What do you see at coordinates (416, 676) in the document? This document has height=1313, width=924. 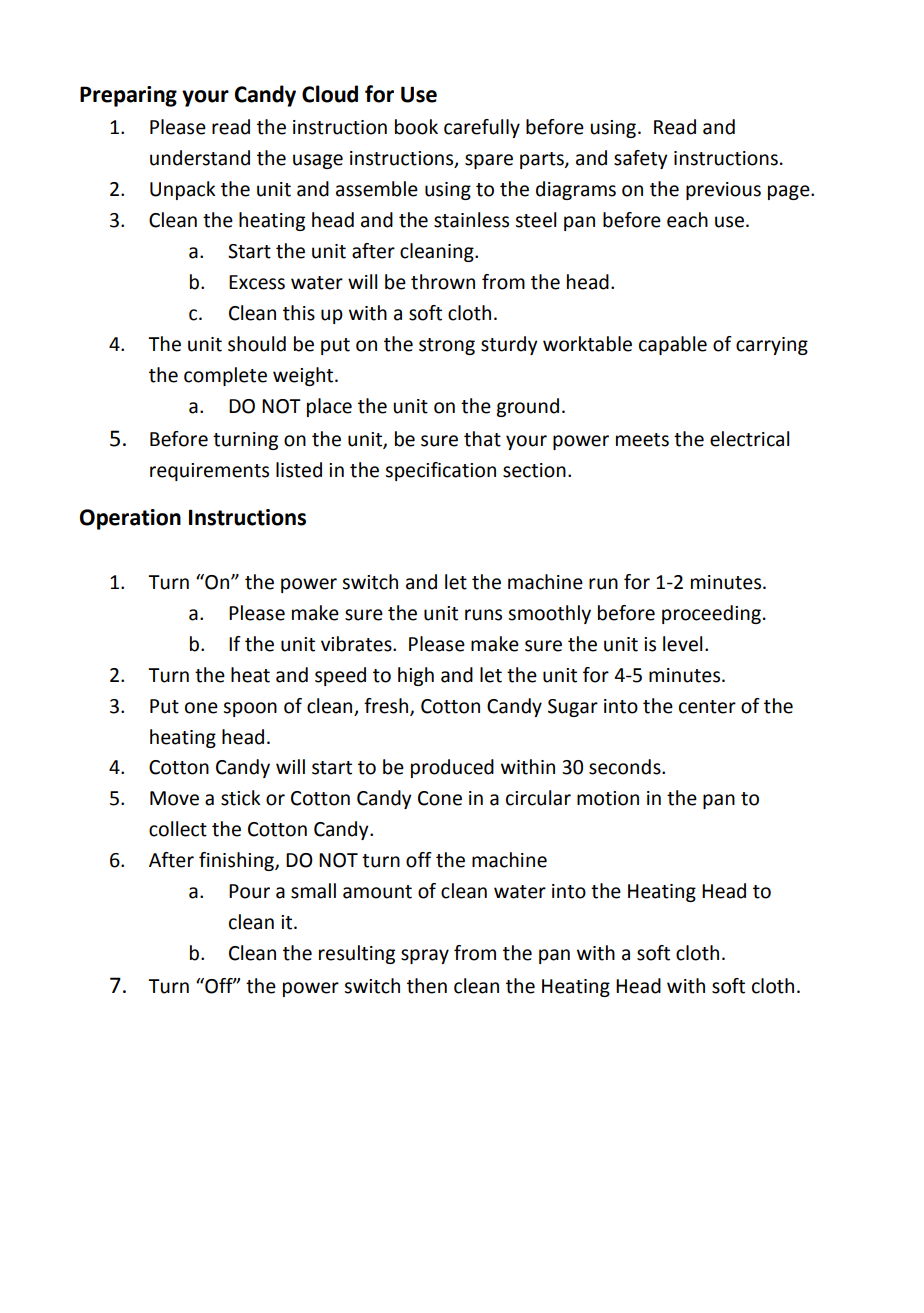 I see `high` at bounding box center [416, 676].
